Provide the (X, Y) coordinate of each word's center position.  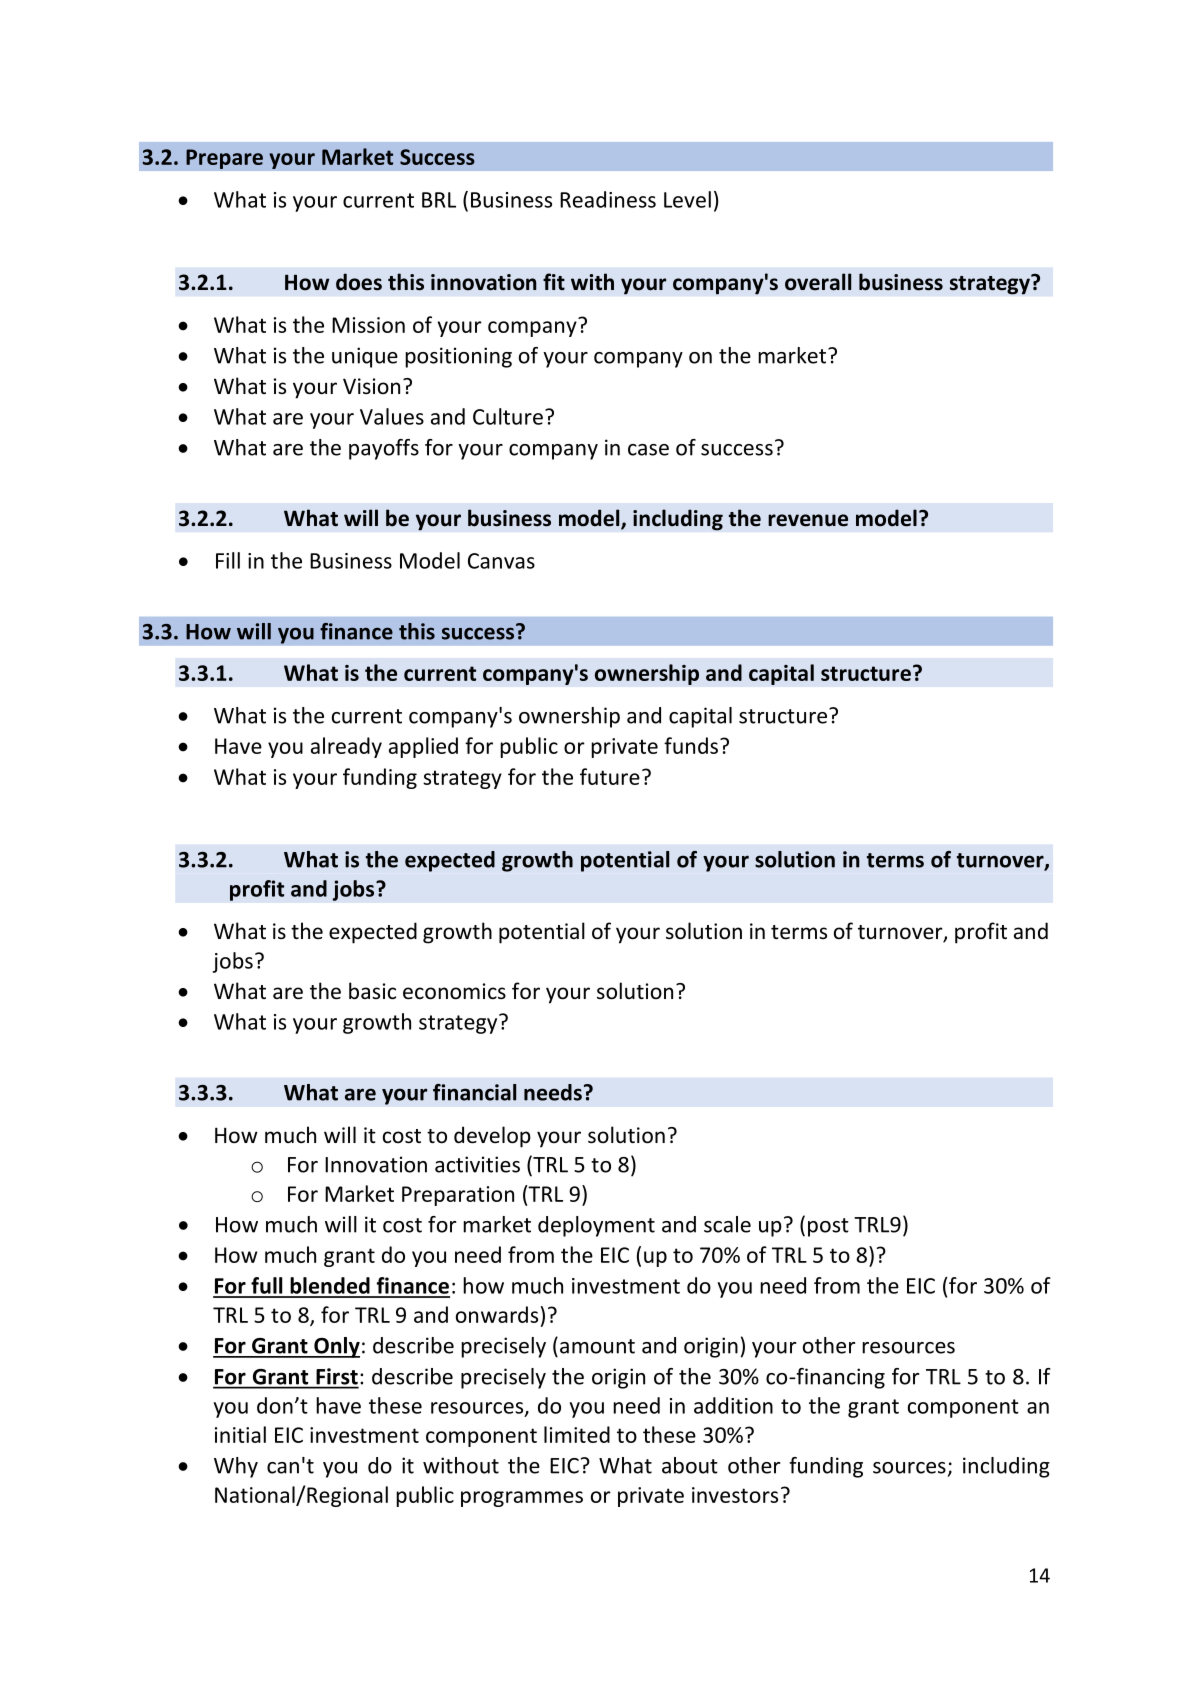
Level (687, 199)
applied (423, 747)
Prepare (224, 159)
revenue (808, 520)
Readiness (608, 199)
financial (474, 1092)
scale (727, 1224)
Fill (228, 560)
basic (372, 991)
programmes (522, 1499)
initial (240, 1434)
